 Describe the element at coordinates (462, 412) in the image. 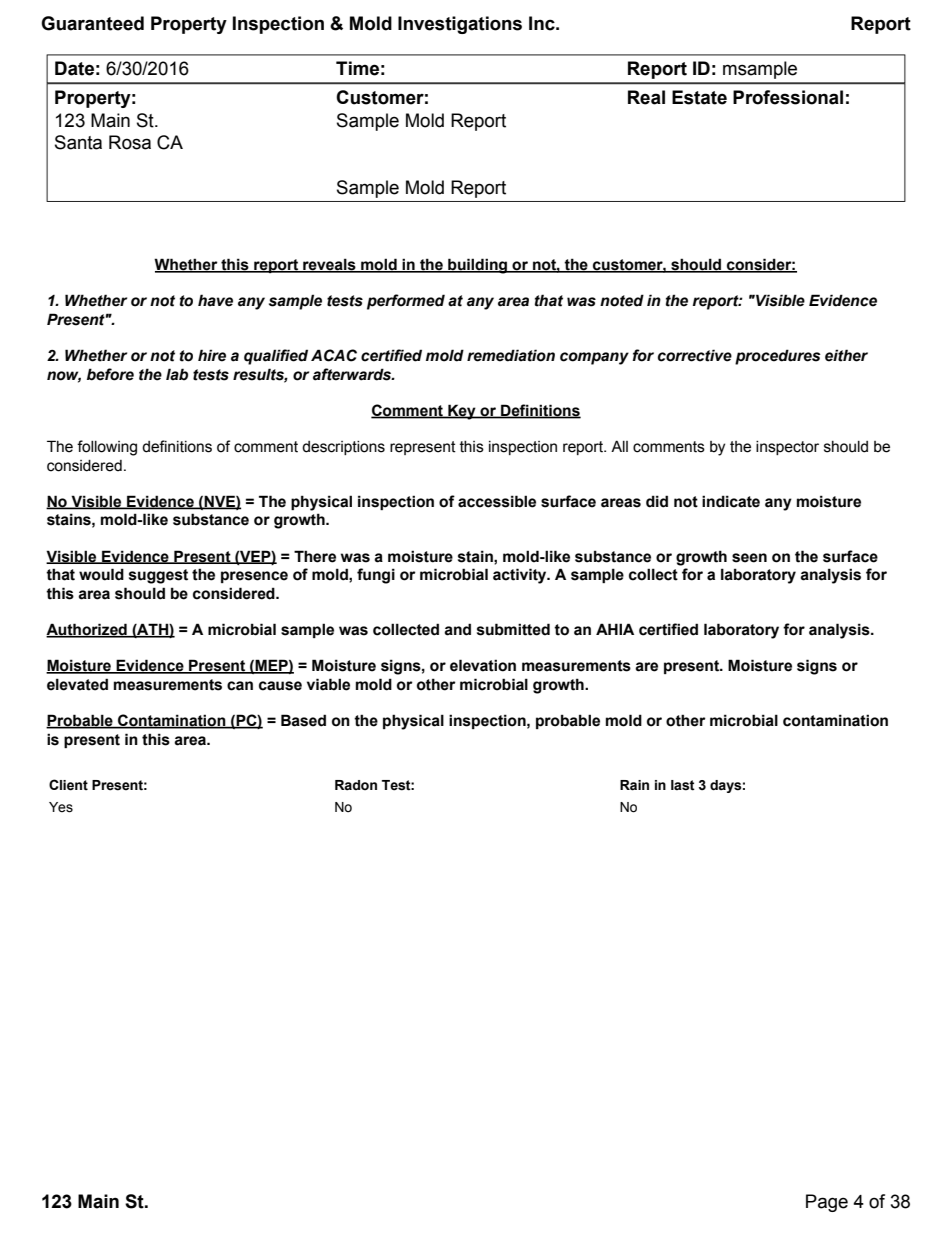

I see `Key` at that location.
